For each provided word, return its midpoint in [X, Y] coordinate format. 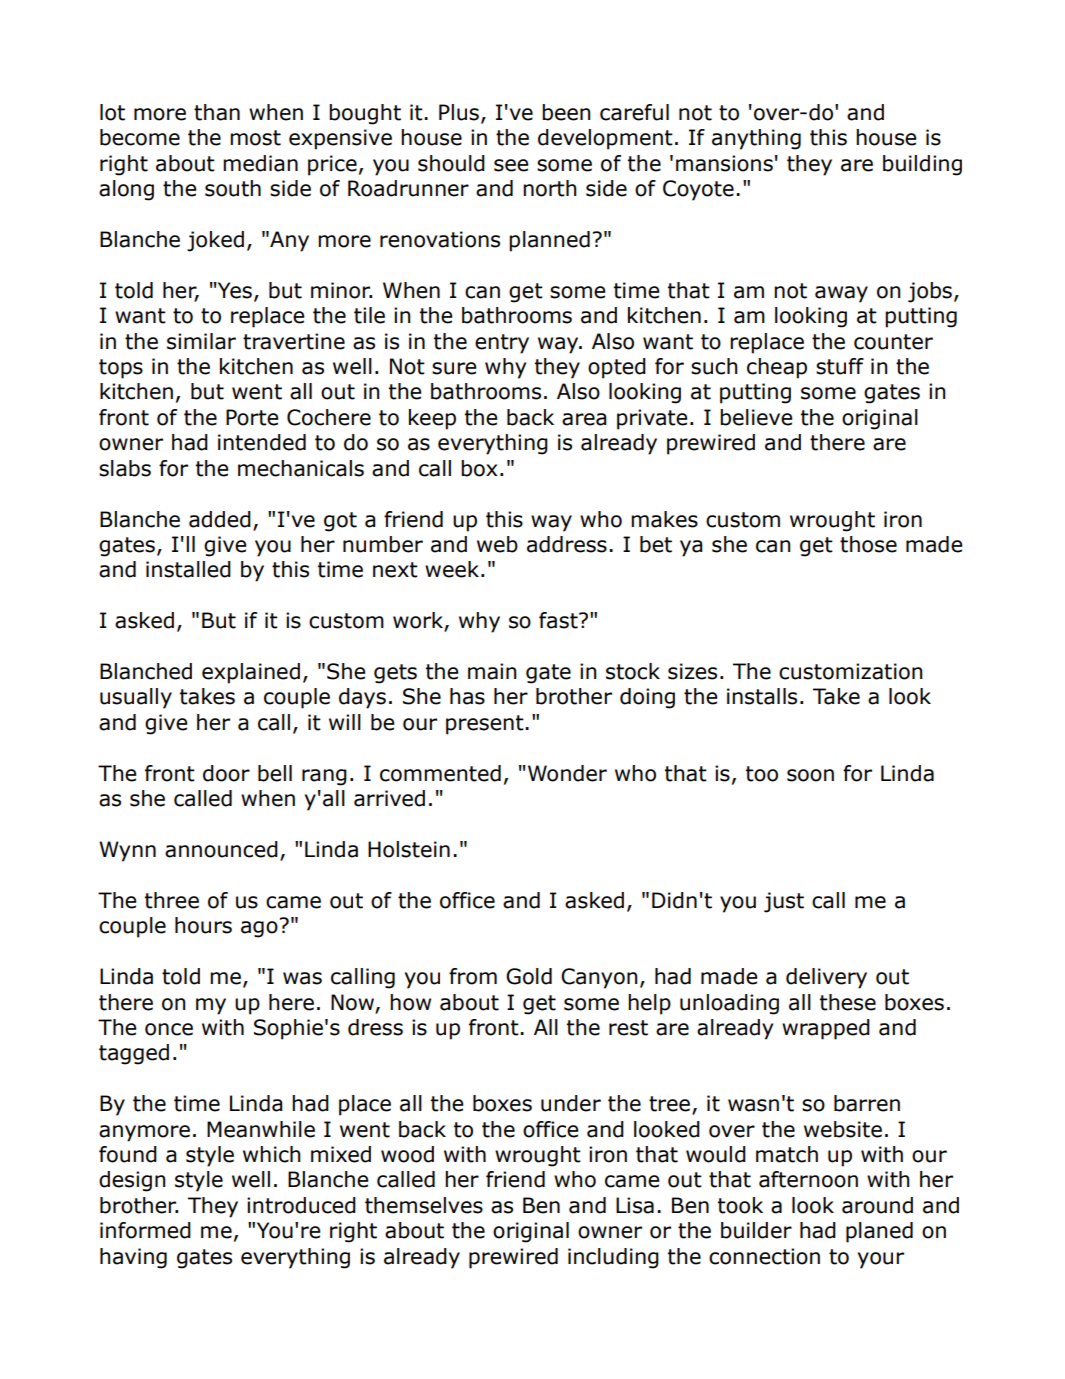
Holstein [409, 849]
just [784, 902]
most [255, 138]
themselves [424, 1205]
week [453, 569]
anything [756, 139]
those [868, 544]
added [220, 519]
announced [221, 849]
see [511, 165]
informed [145, 1230]
